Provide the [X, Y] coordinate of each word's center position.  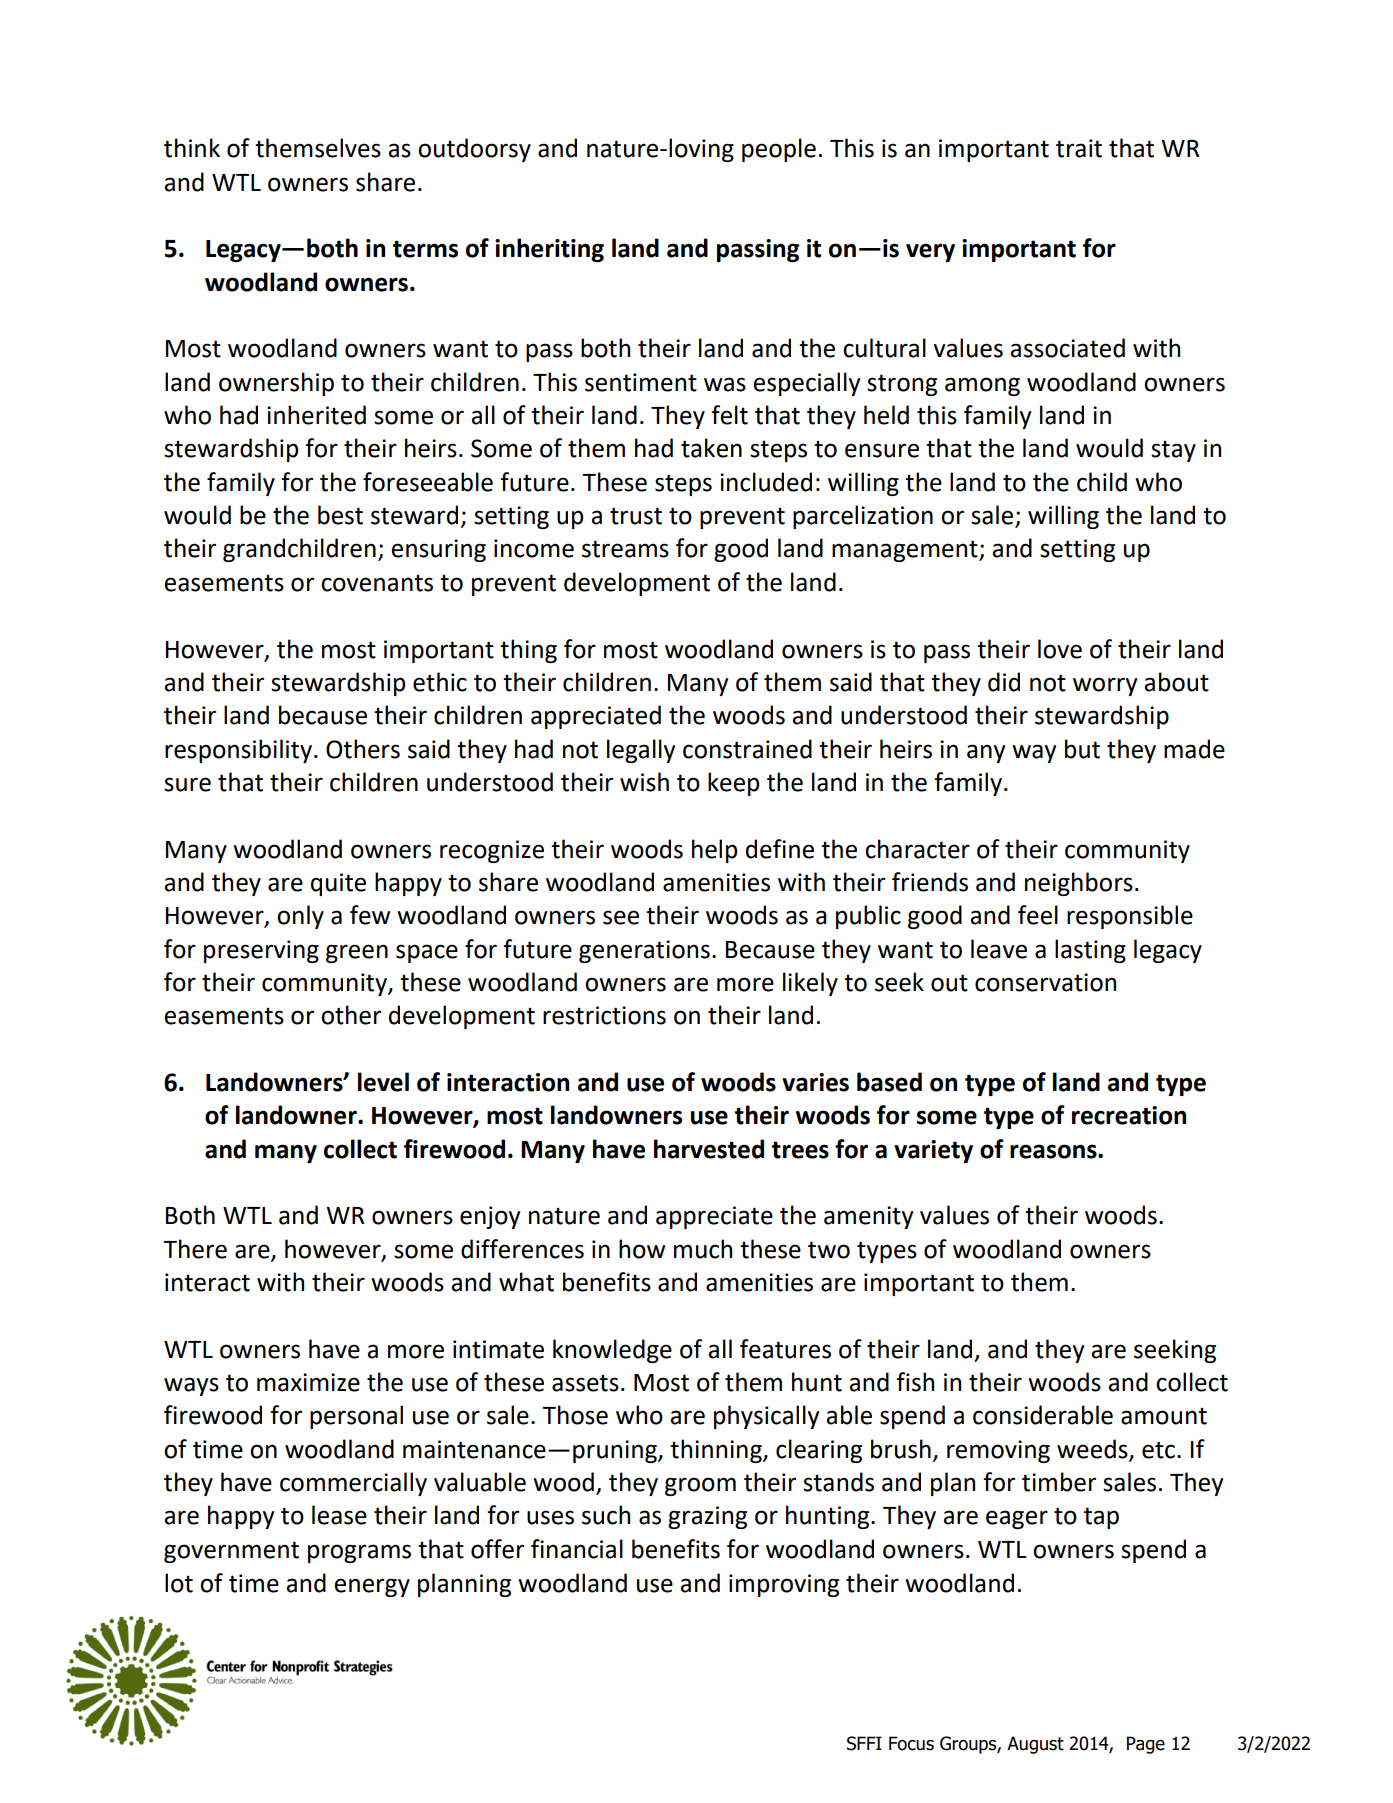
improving [784, 1585]
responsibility [238, 751]
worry [1105, 686]
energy [372, 1587]
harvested [709, 1149]
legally [641, 751]
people [779, 150]
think [192, 148]
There [195, 1249]
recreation [1129, 1115]
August [1035, 1745]
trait [1079, 148]
